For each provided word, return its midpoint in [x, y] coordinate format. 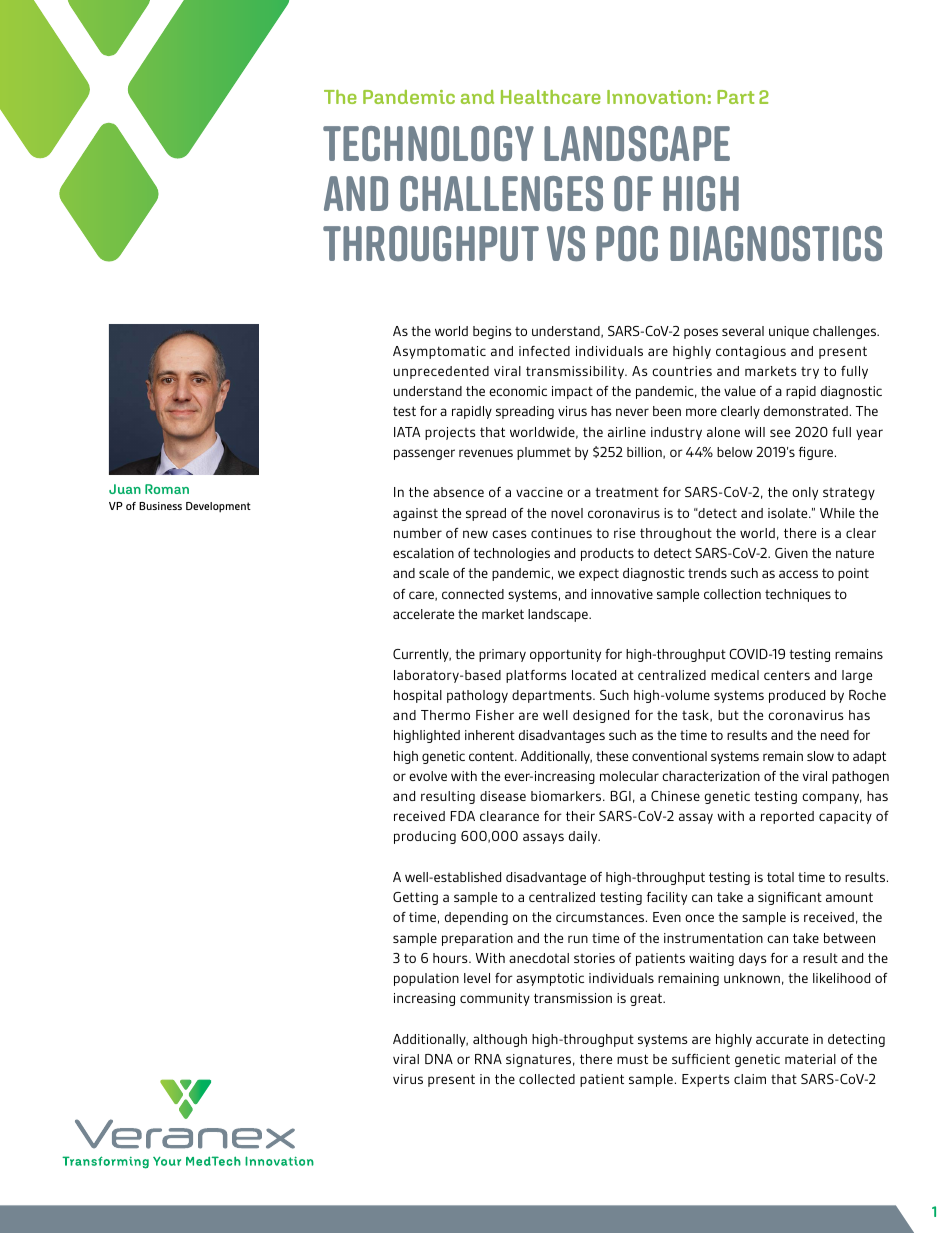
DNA [439, 1059]
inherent [490, 735]
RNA [488, 1059]
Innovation [656, 97]
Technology [428, 143]
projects [450, 433]
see [780, 433]
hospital [418, 696]
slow [820, 756]
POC [627, 243]
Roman [167, 489]
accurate [782, 1039]
